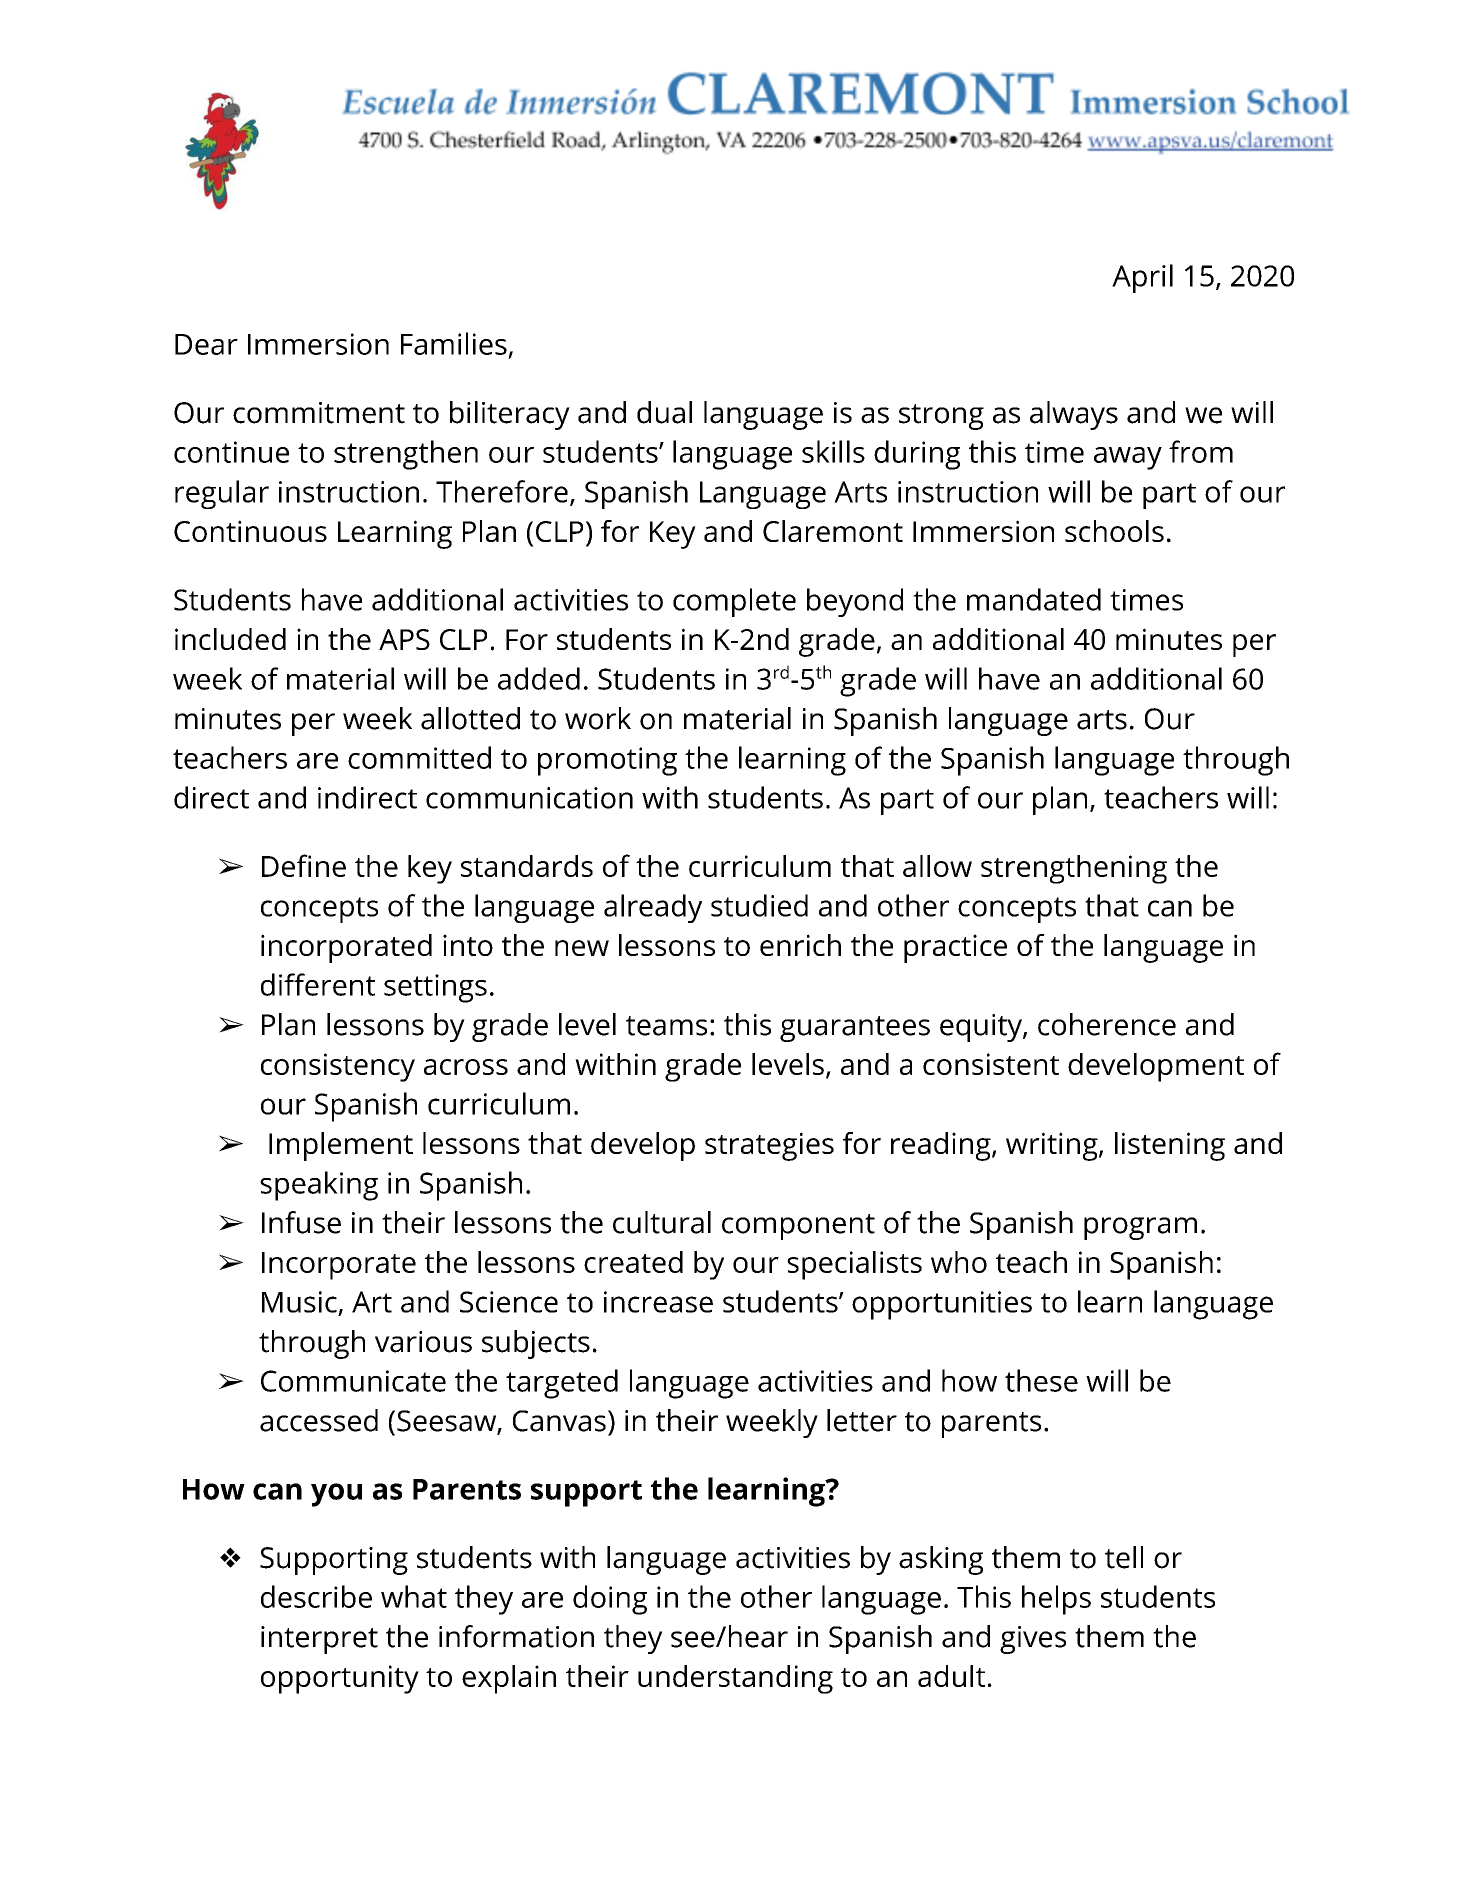  I want to click on April, so click(1142, 278).
